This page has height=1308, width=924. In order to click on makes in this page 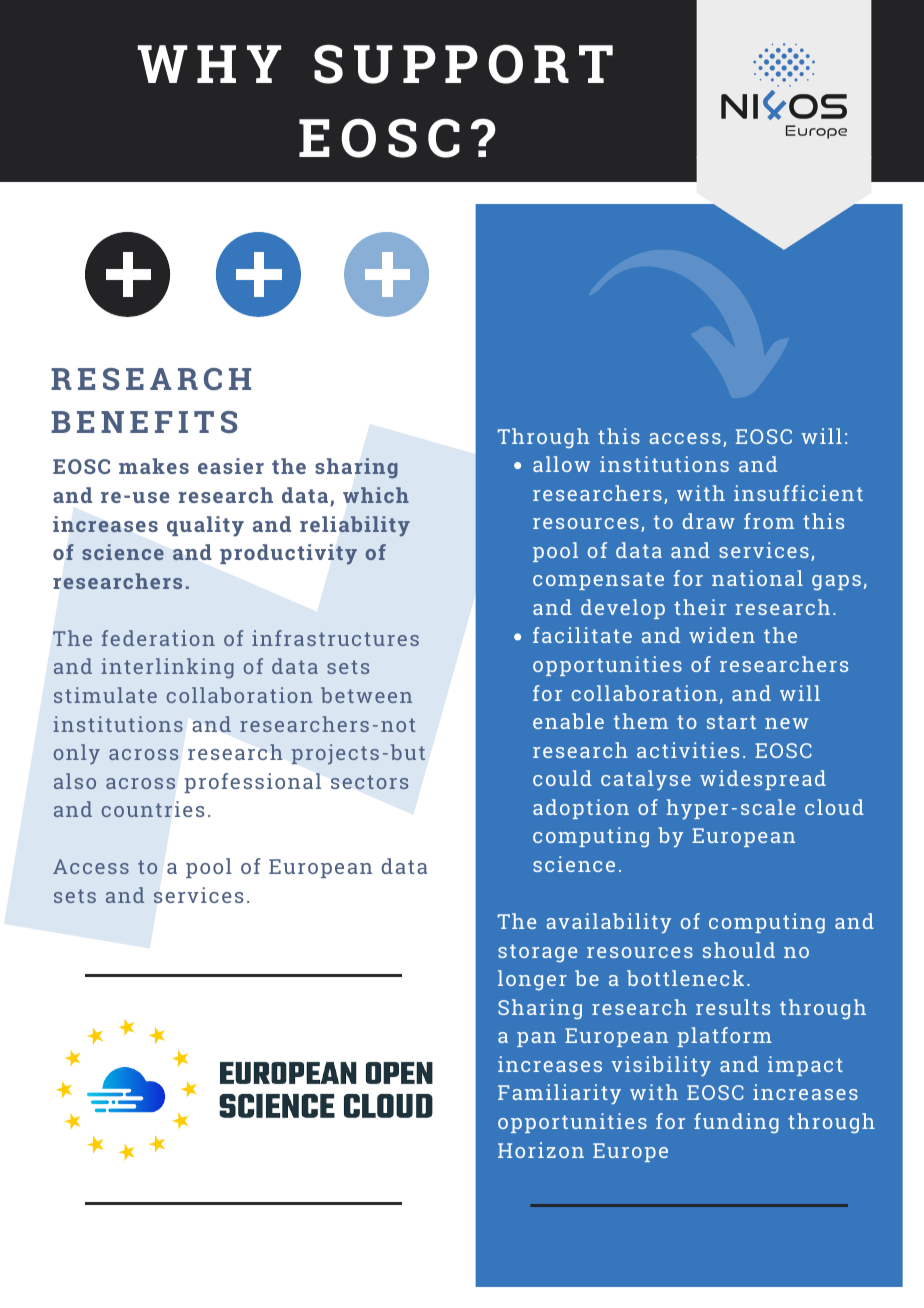, I will do `click(154, 466)`.
